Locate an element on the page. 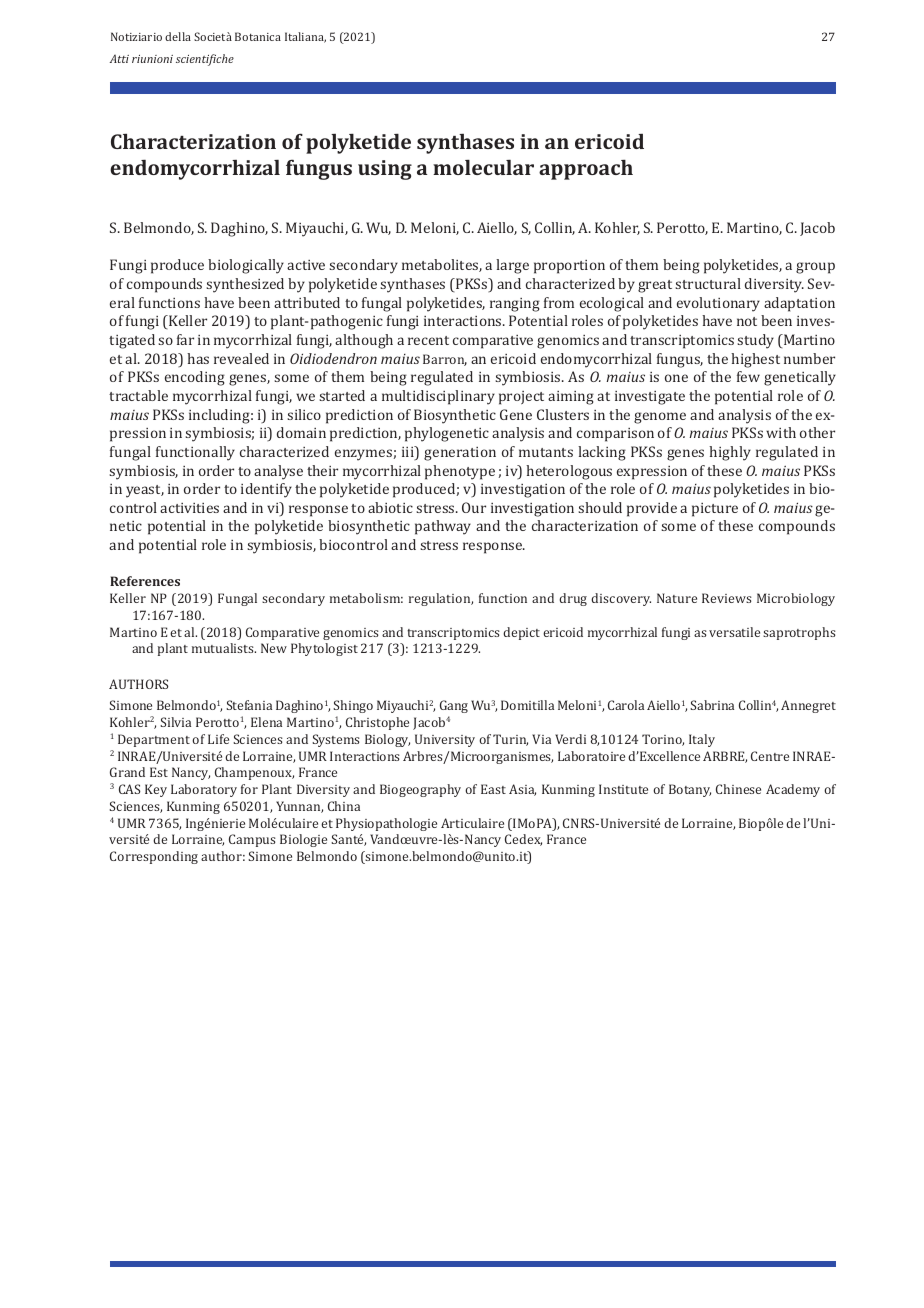 Image resolution: width=924 pixels, height=1308 pixels. phenotype is located at coordinates (460, 472).
